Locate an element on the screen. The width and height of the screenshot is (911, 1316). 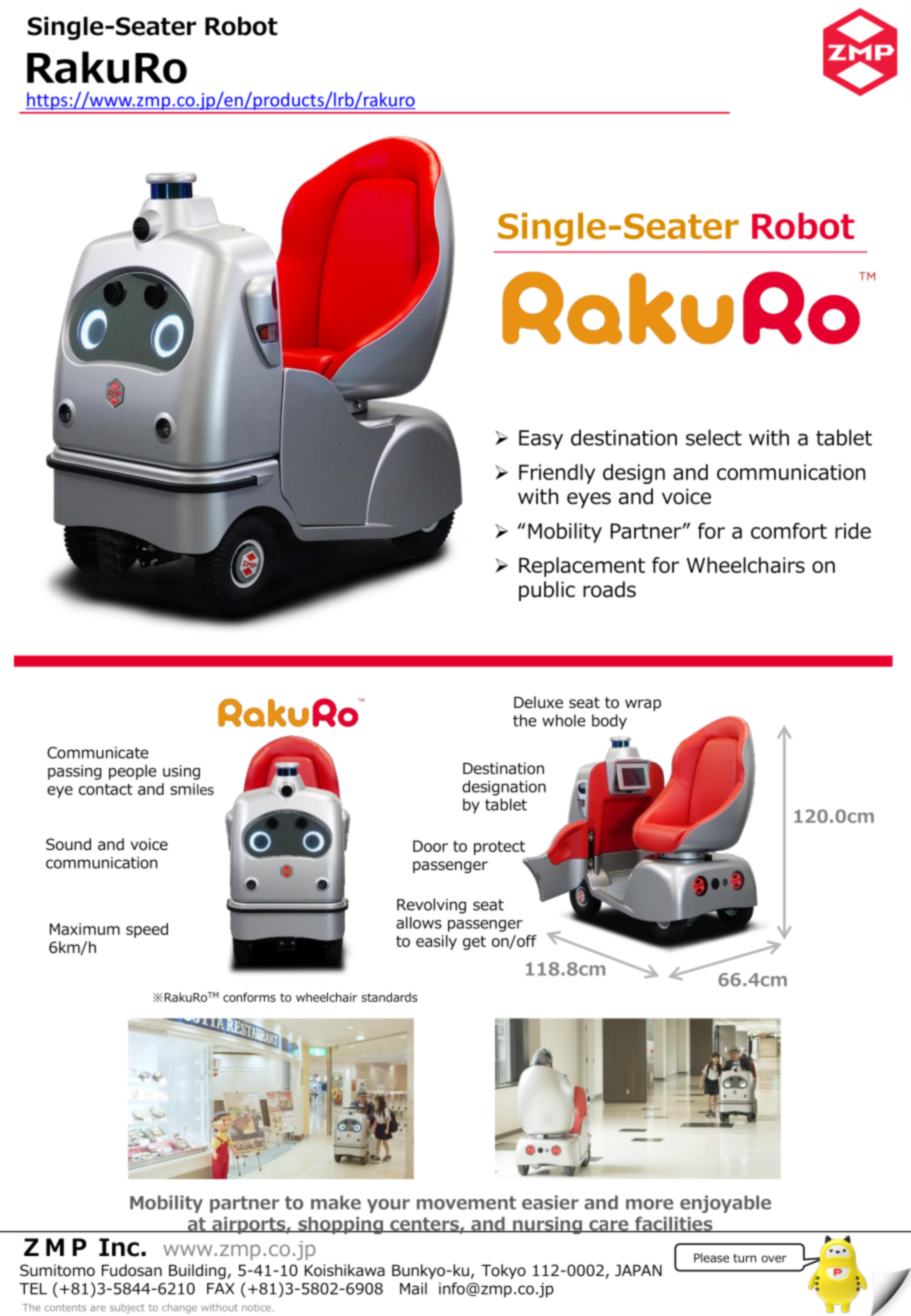
Door is located at coordinates (430, 846).
